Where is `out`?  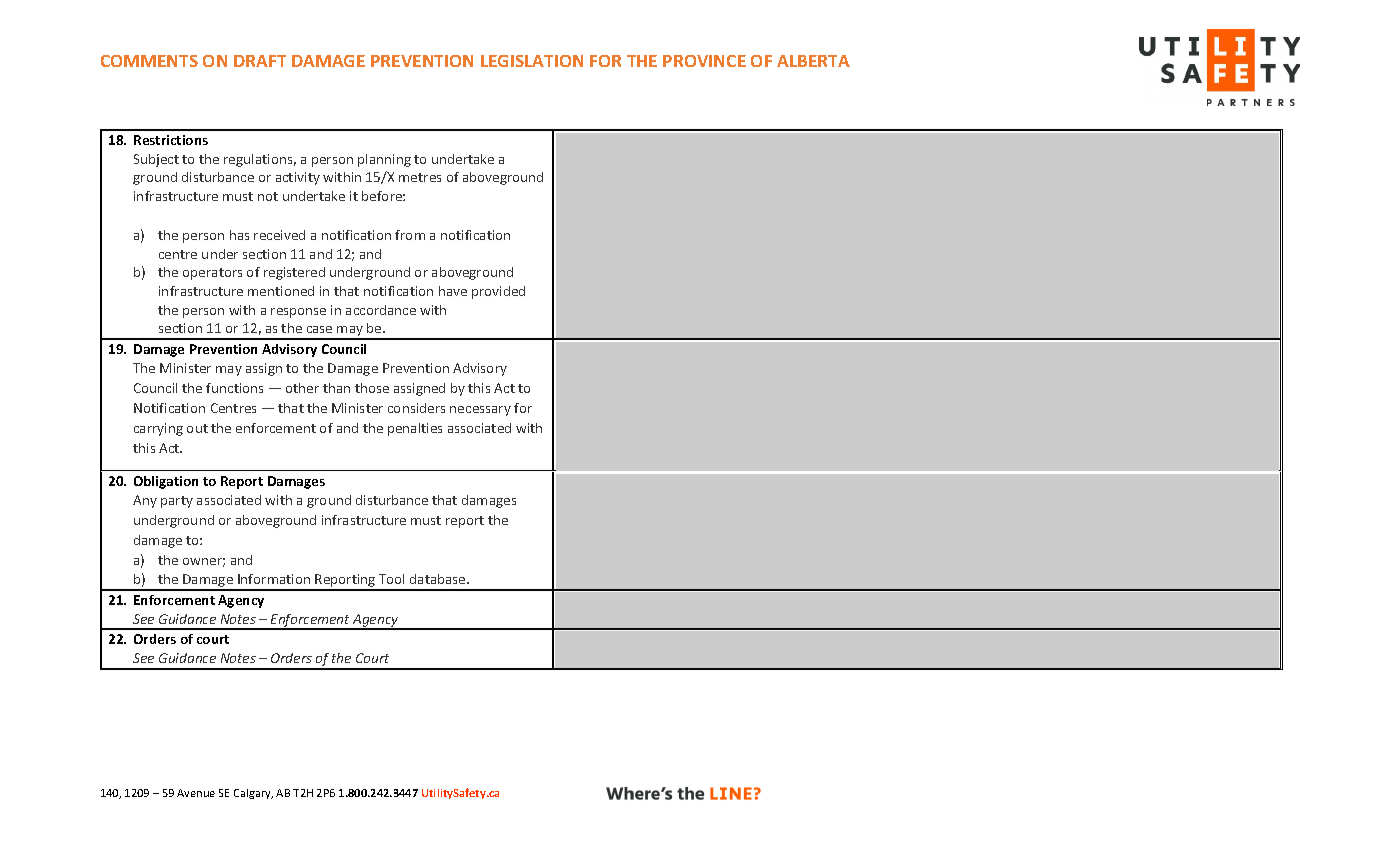
out is located at coordinates (197, 428).
